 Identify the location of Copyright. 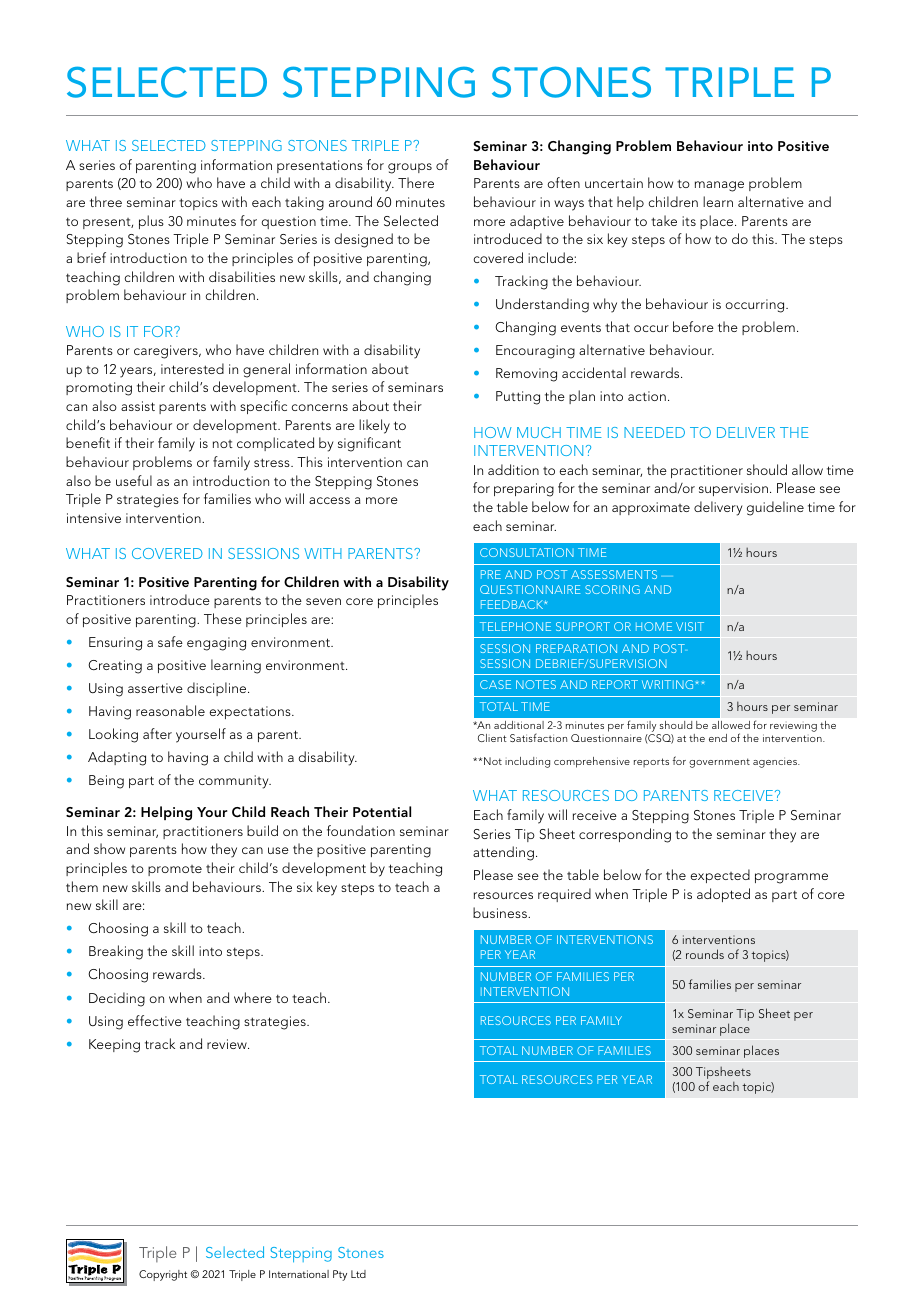
(163, 1275).
